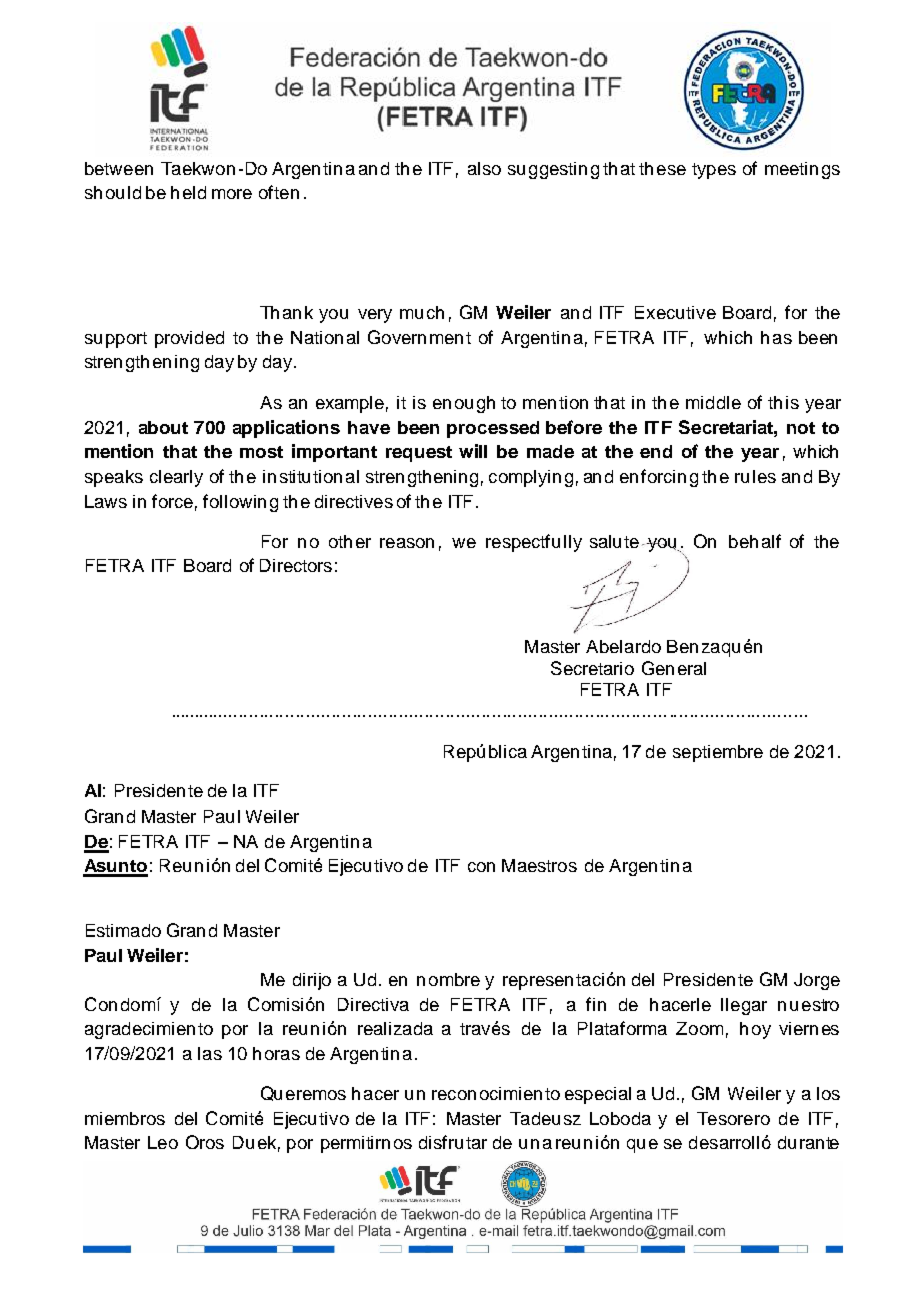 This page has width=924, height=1308. Describe the element at coordinates (188, 192) in the page. I see `held` at that location.
